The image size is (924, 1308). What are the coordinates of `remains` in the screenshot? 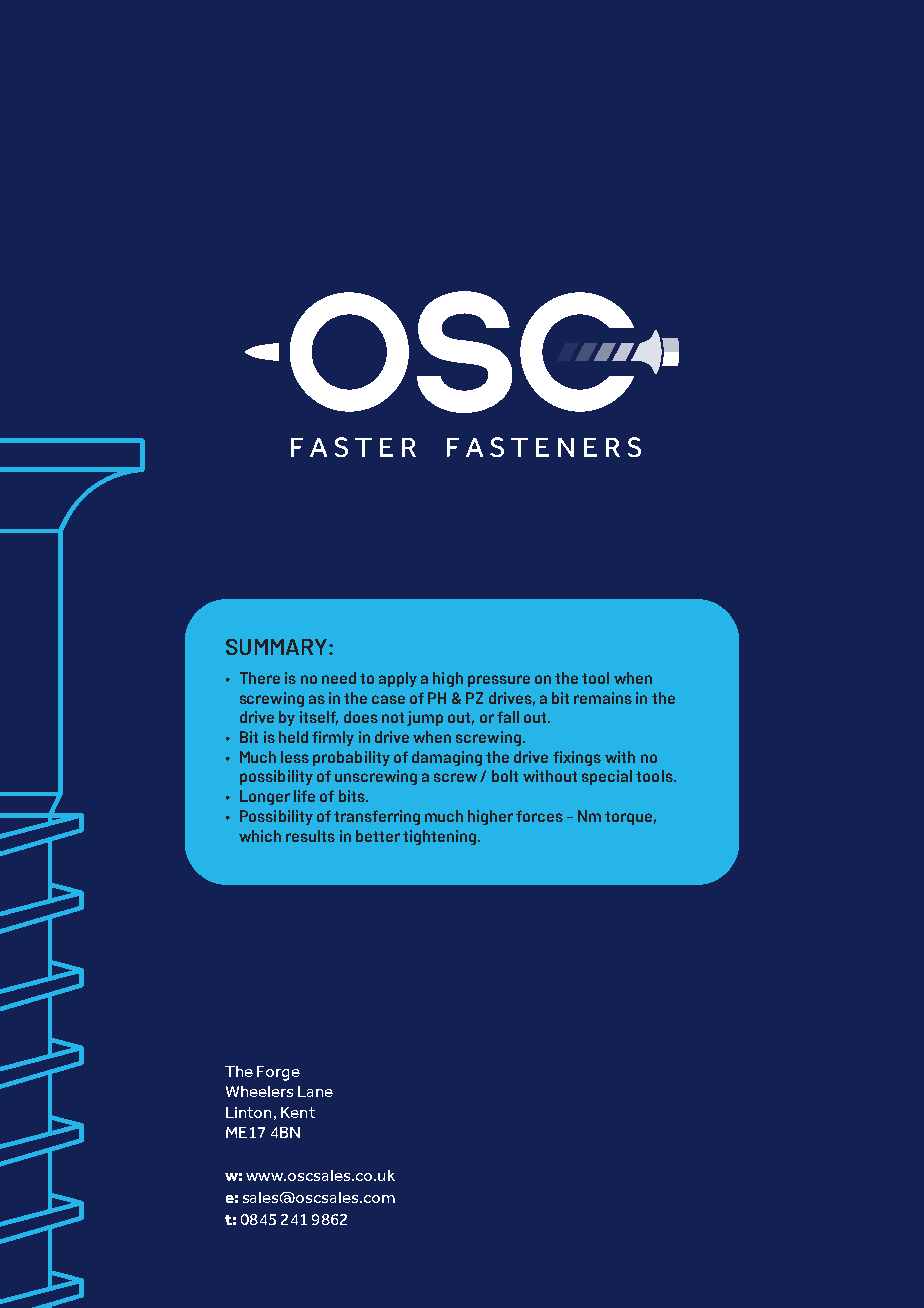 It's located at (603, 698).
